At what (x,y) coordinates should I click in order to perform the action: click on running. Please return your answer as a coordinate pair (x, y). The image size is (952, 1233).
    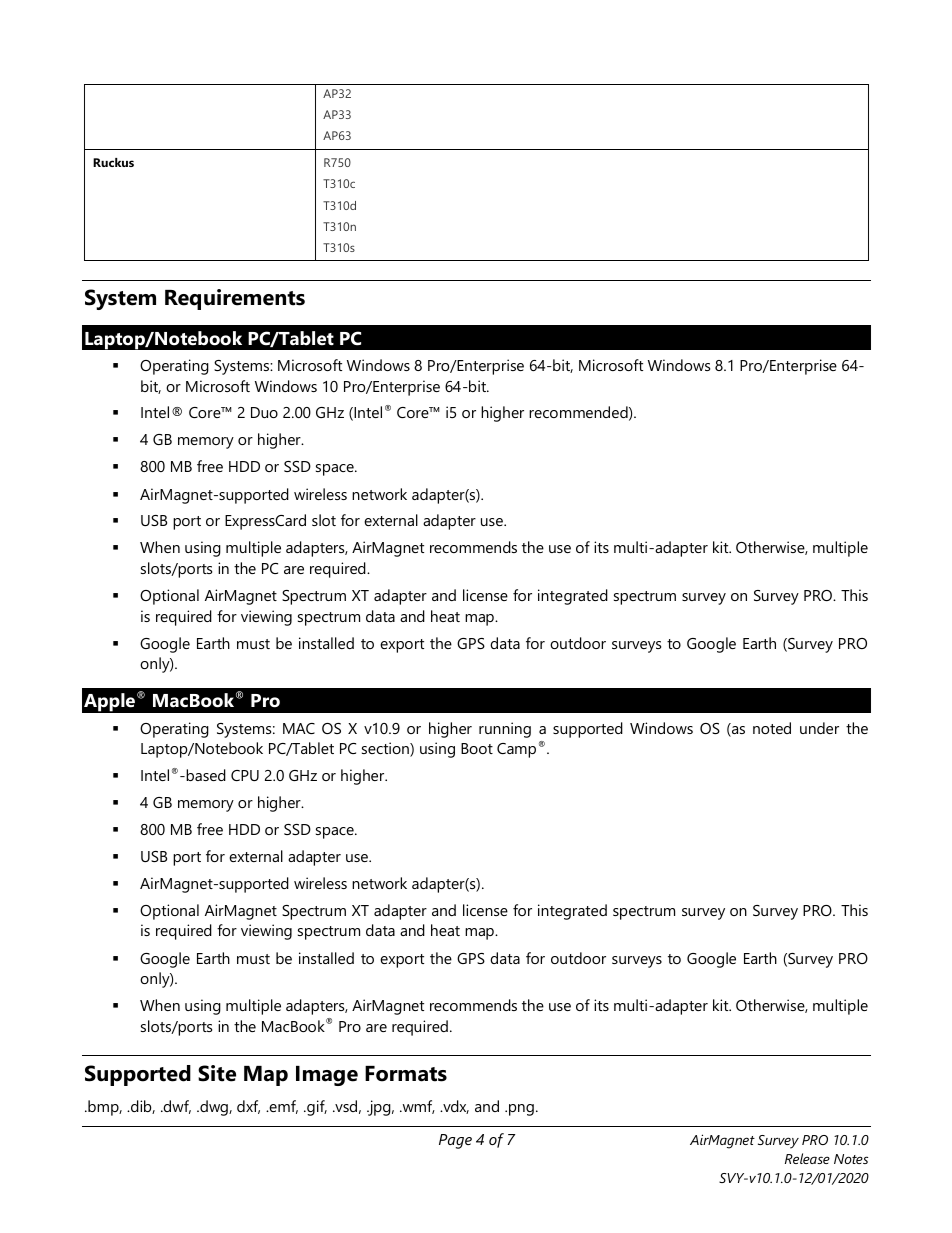
    Looking at the image, I should click on (505, 730).
